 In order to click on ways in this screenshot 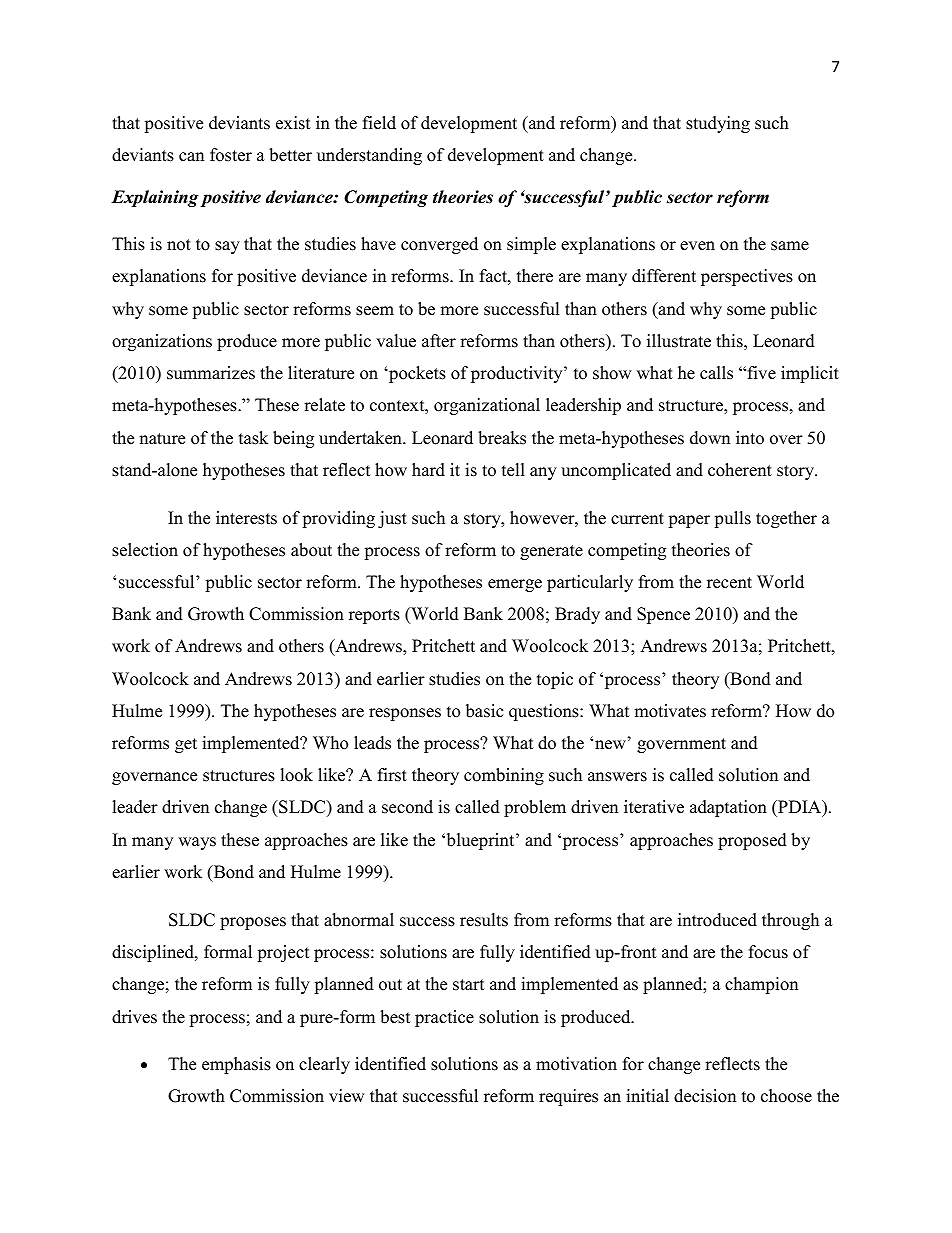, I will do `click(197, 843)`.
